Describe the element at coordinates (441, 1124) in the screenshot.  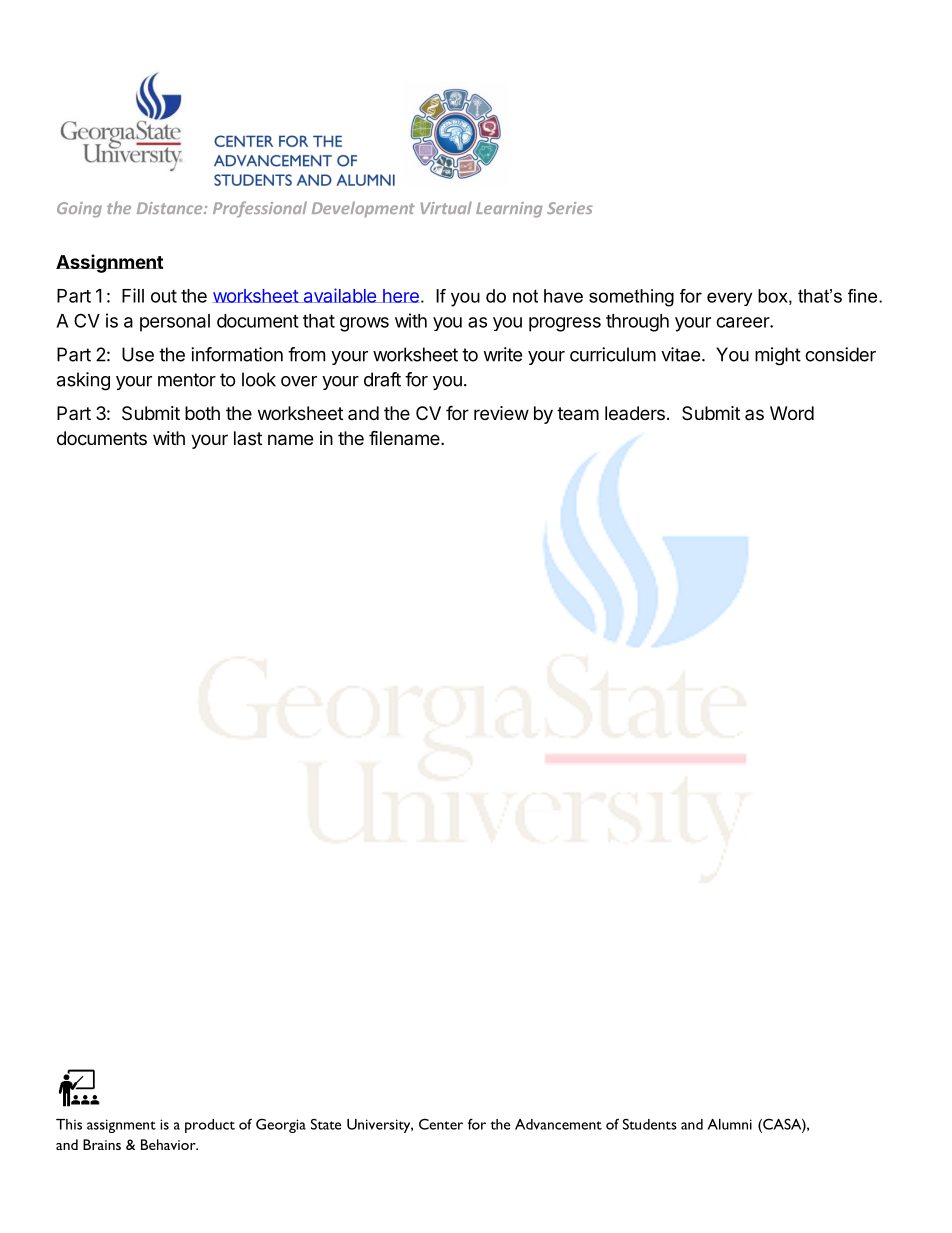
I see `Center` at that location.
